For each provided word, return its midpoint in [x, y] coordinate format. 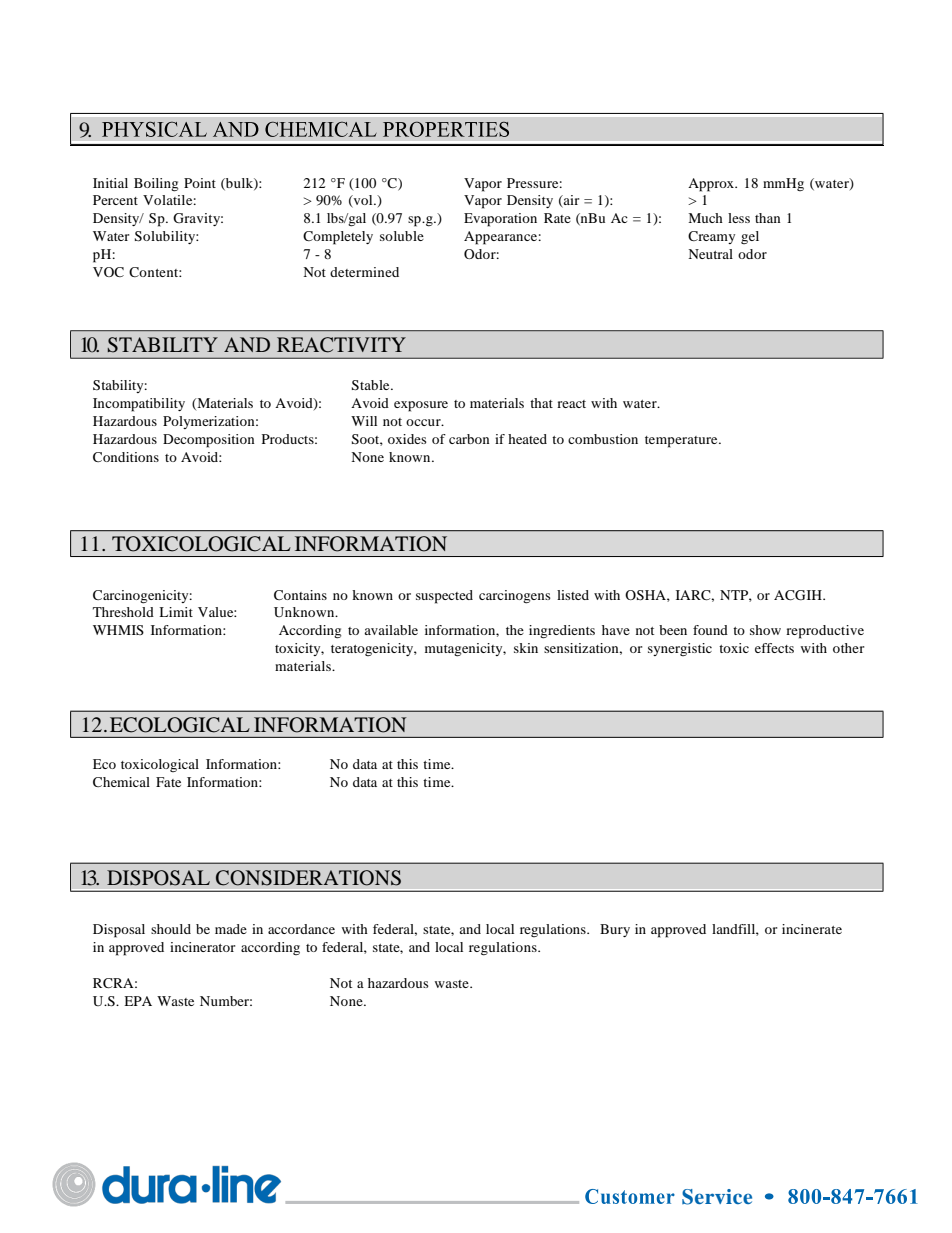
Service [717, 1197]
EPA [138, 1001]
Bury [615, 930]
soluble [402, 236]
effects [774, 648]
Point [200, 183]
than [768, 218]
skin [526, 648]
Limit [176, 612]
